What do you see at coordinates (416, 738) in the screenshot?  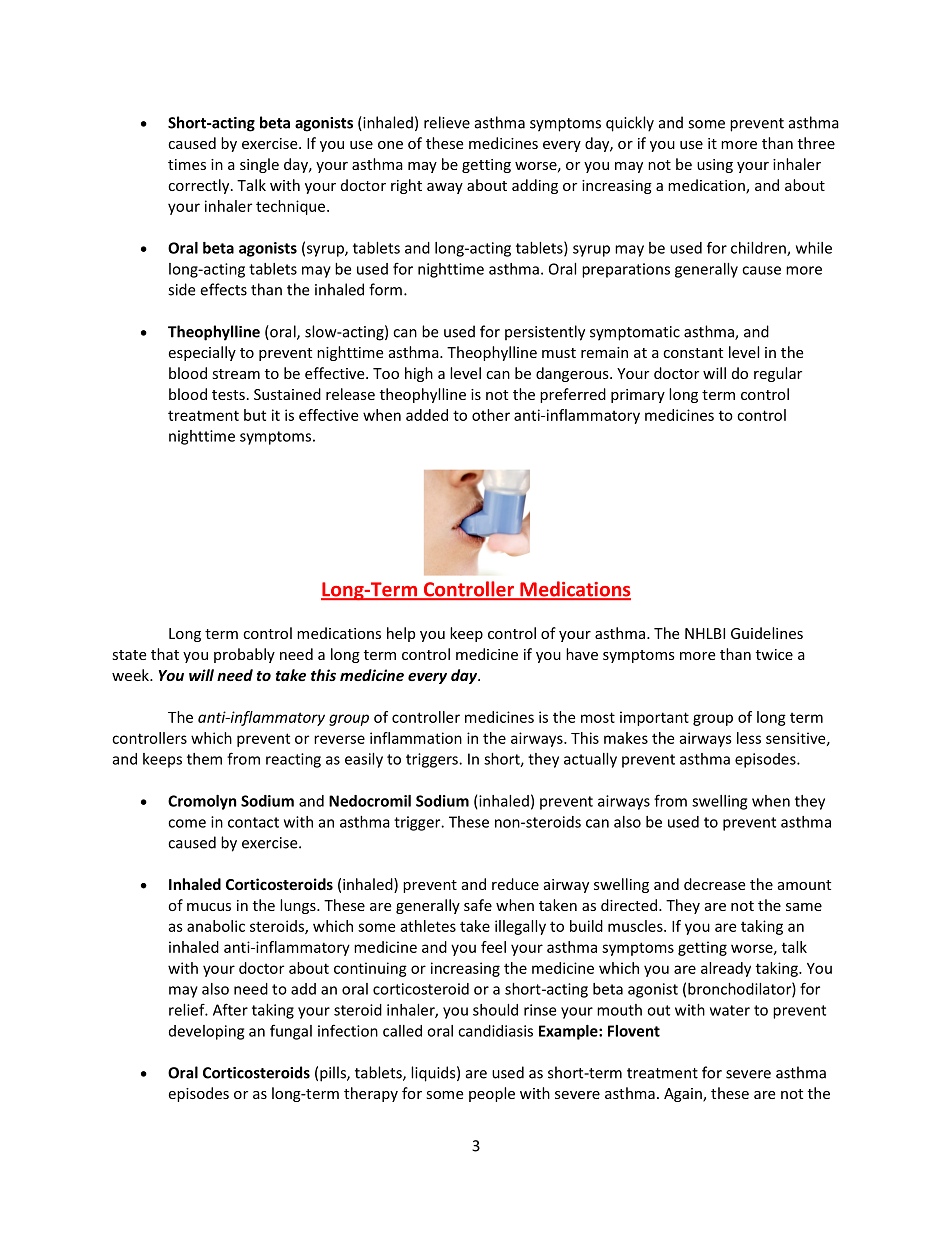 I see `inflammation` at bounding box center [416, 738].
